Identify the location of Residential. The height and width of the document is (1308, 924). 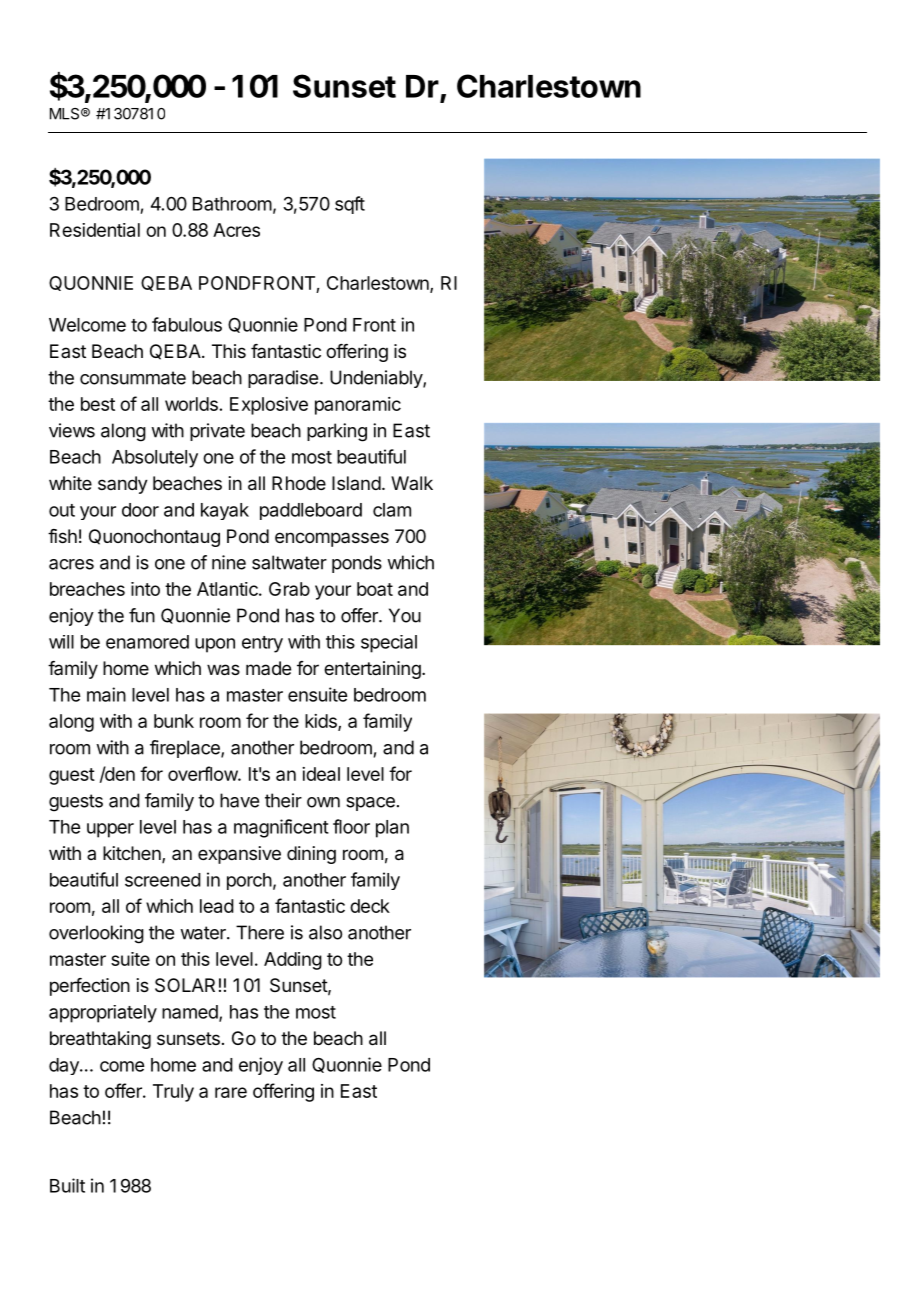
(95, 230).
